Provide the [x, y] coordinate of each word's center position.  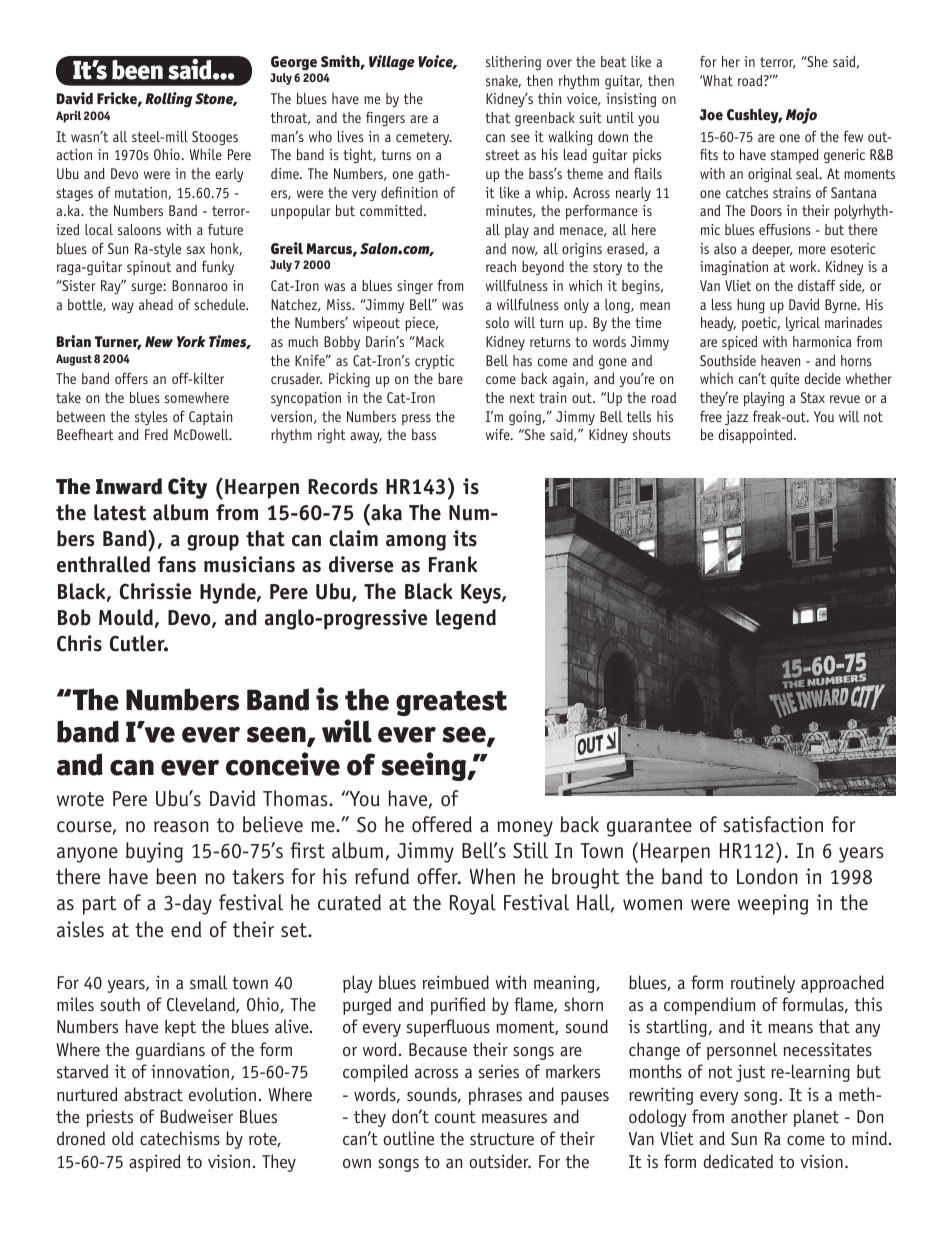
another [759, 1116]
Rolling [169, 100]
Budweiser [197, 1116]
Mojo [801, 116]
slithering [513, 63]
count [455, 1117]
